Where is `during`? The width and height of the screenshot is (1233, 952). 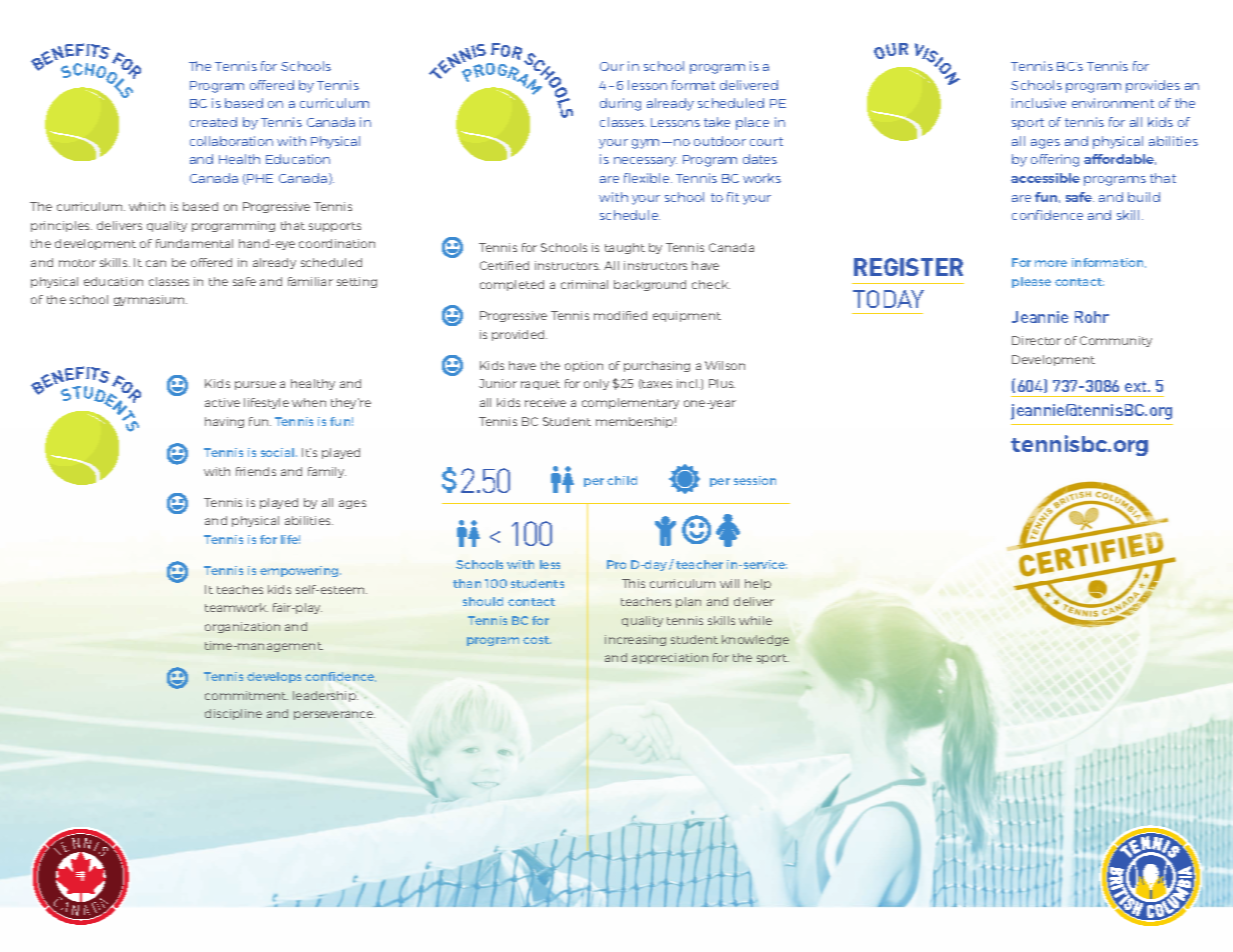 during is located at coordinates (620, 104).
